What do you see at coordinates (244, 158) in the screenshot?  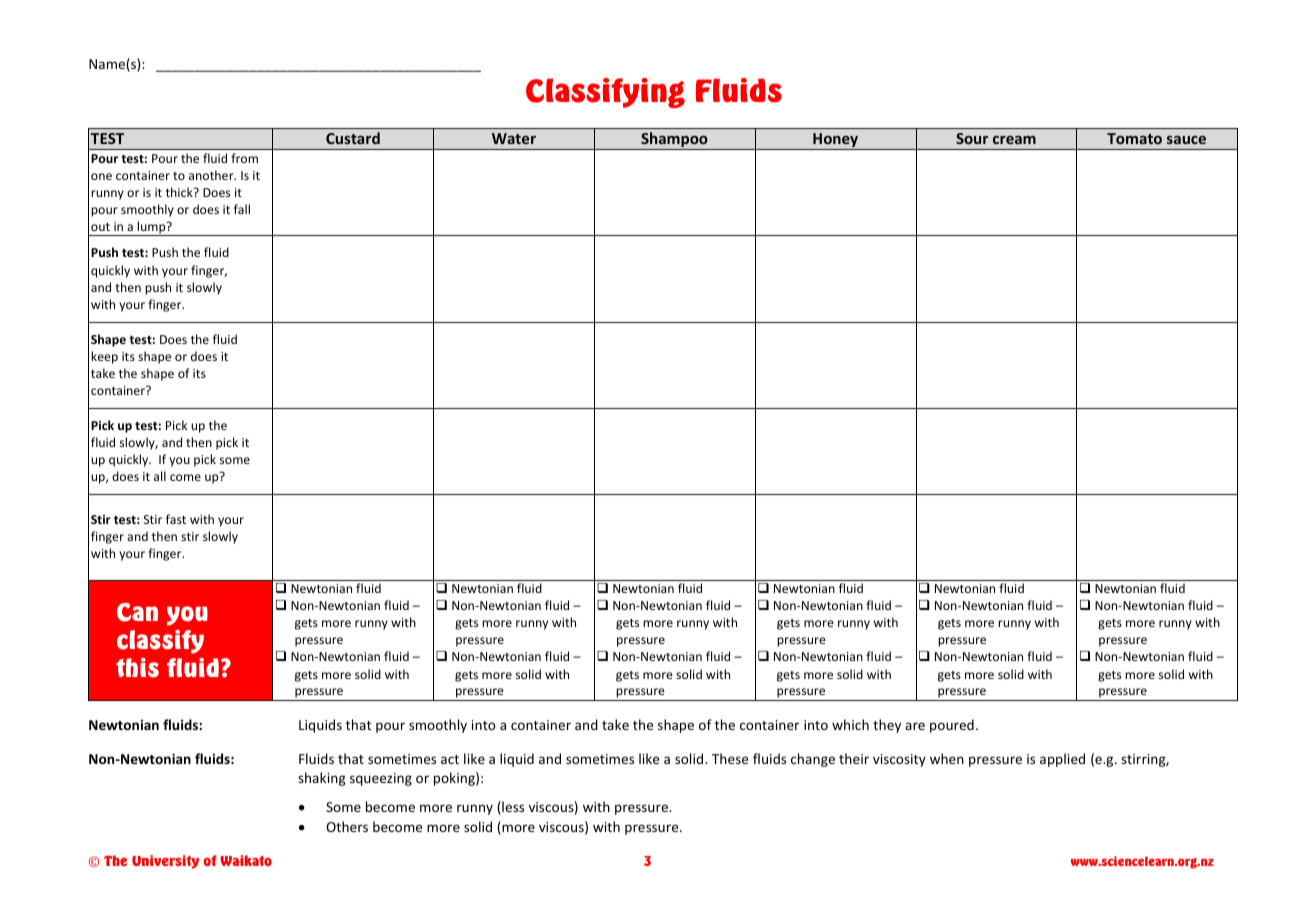 I see `from` at bounding box center [244, 158].
